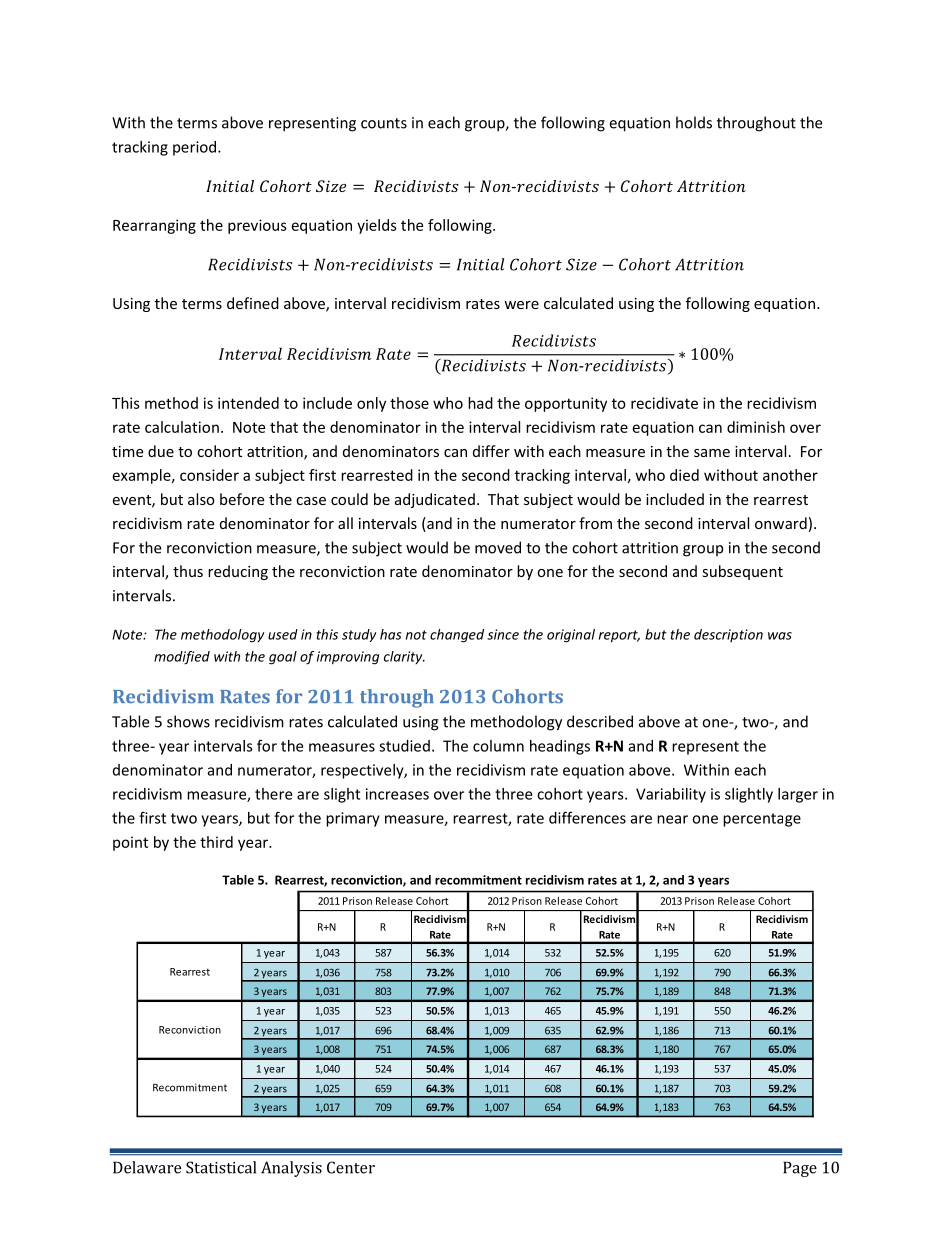 The width and height of the page is (952, 1233). I want to click on defined, so click(253, 303).
